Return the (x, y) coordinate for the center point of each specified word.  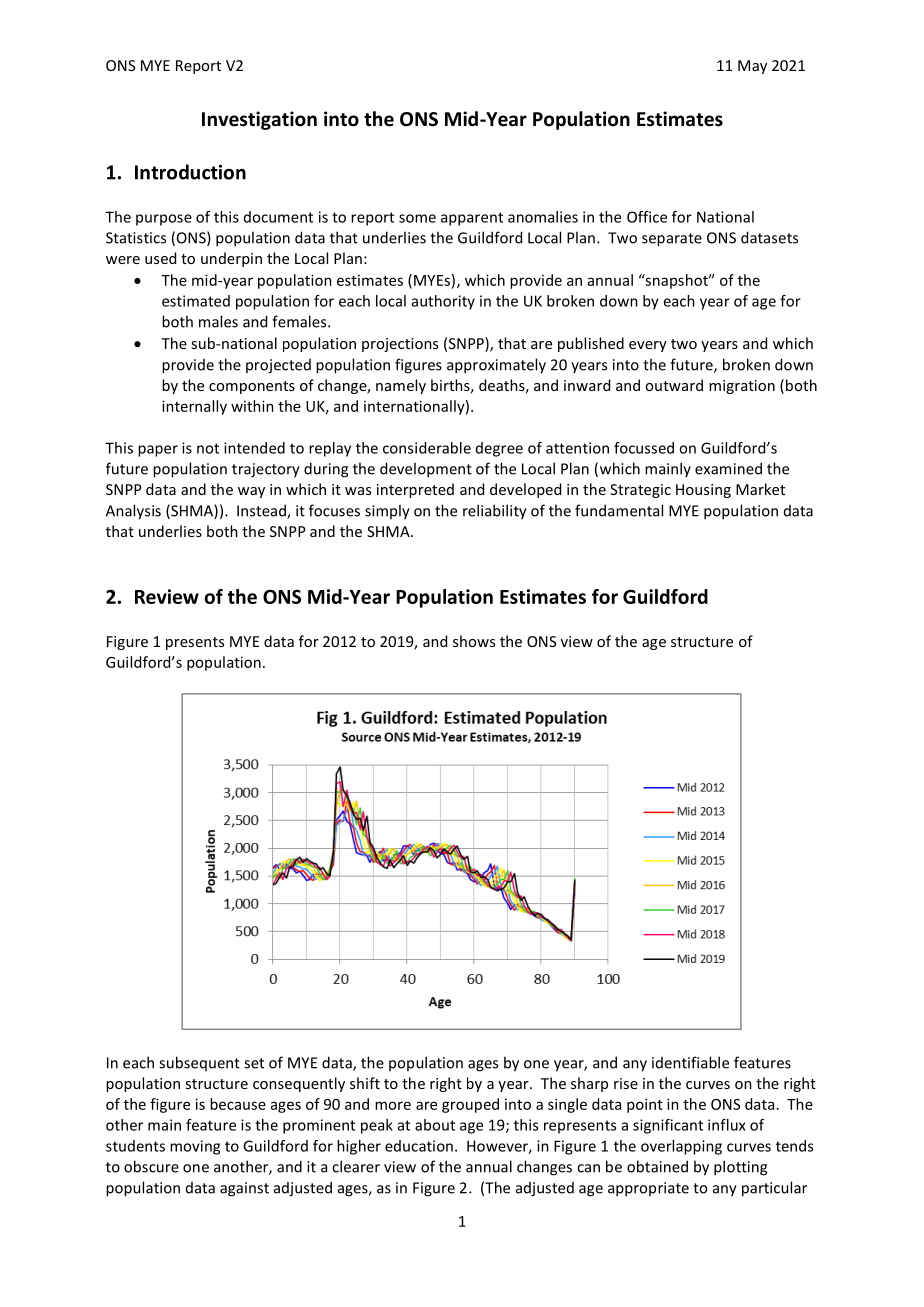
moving (195, 1147)
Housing (703, 491)
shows (474, 641)
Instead (262, 511)
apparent (472, 219)
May (752, 67)
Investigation (259, 120)
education (419, 1146)
